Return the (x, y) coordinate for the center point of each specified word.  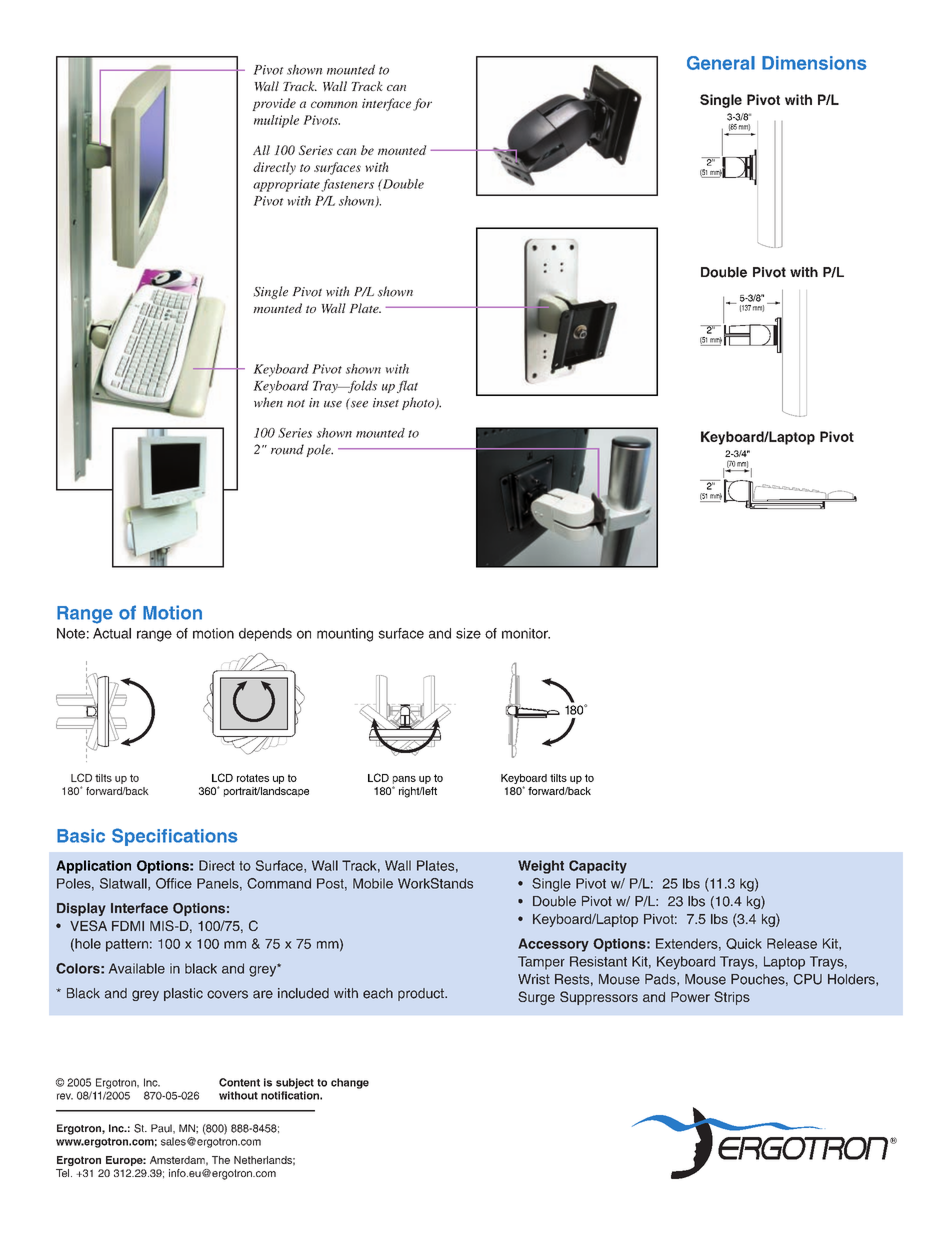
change (350, 1083)
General (721, 63)
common (334, 104)
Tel (64, 1173)
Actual (112, 633)
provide (274, 104)
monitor (526, 633)
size (468, 633)
